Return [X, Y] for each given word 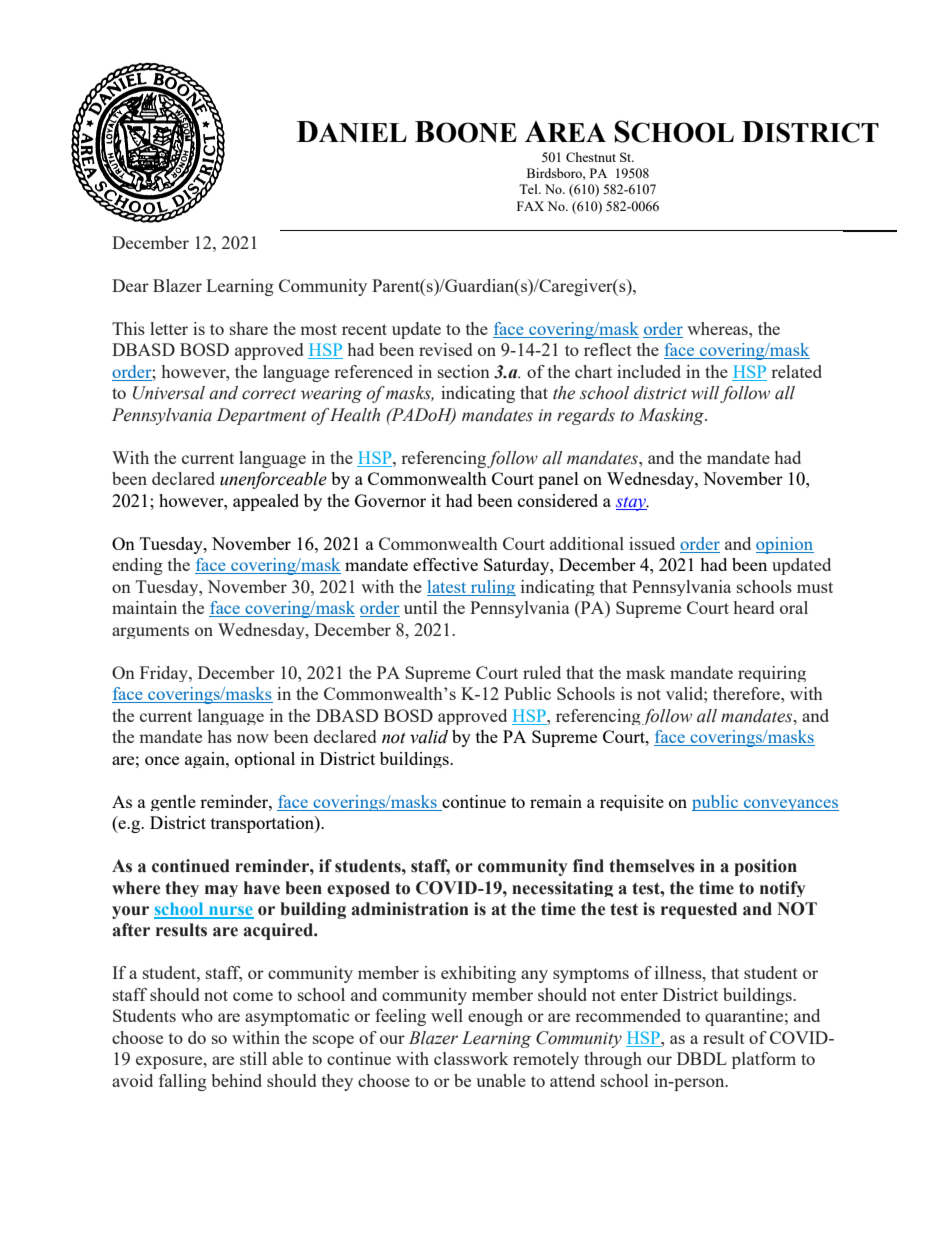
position [765, 867]
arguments [150, 632]
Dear [130, 285]
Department [261, 416]
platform [764, 1060]
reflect [608, 349]
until [420, 607]
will [706, 394]
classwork [471, 1058]
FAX [530, 206]
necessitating [562, 889]
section [464, 371]
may [221, 891]
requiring [772, 674]
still [253, 1058]
